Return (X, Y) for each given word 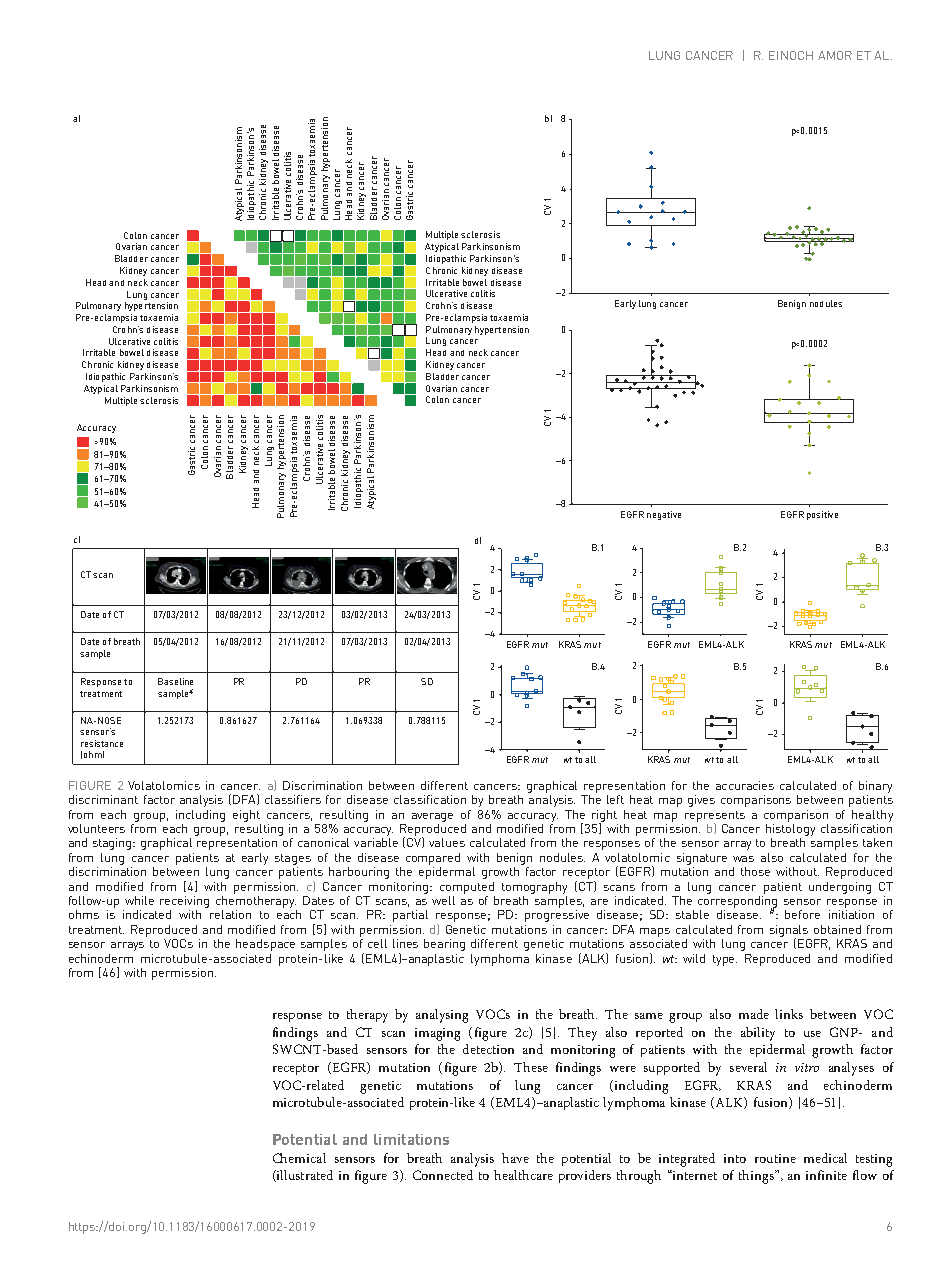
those (755, 871)
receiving (184, 902)
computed (467, 888)
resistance (102, 743)
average (432, 817)
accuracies (745, 785)
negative (664, 515)
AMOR (835, 55)
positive (822, 515)
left (615, 799)
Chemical (299, 1158)
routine (775, 1158)
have (515, 1158)
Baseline (175, 681)
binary (875, 787)
